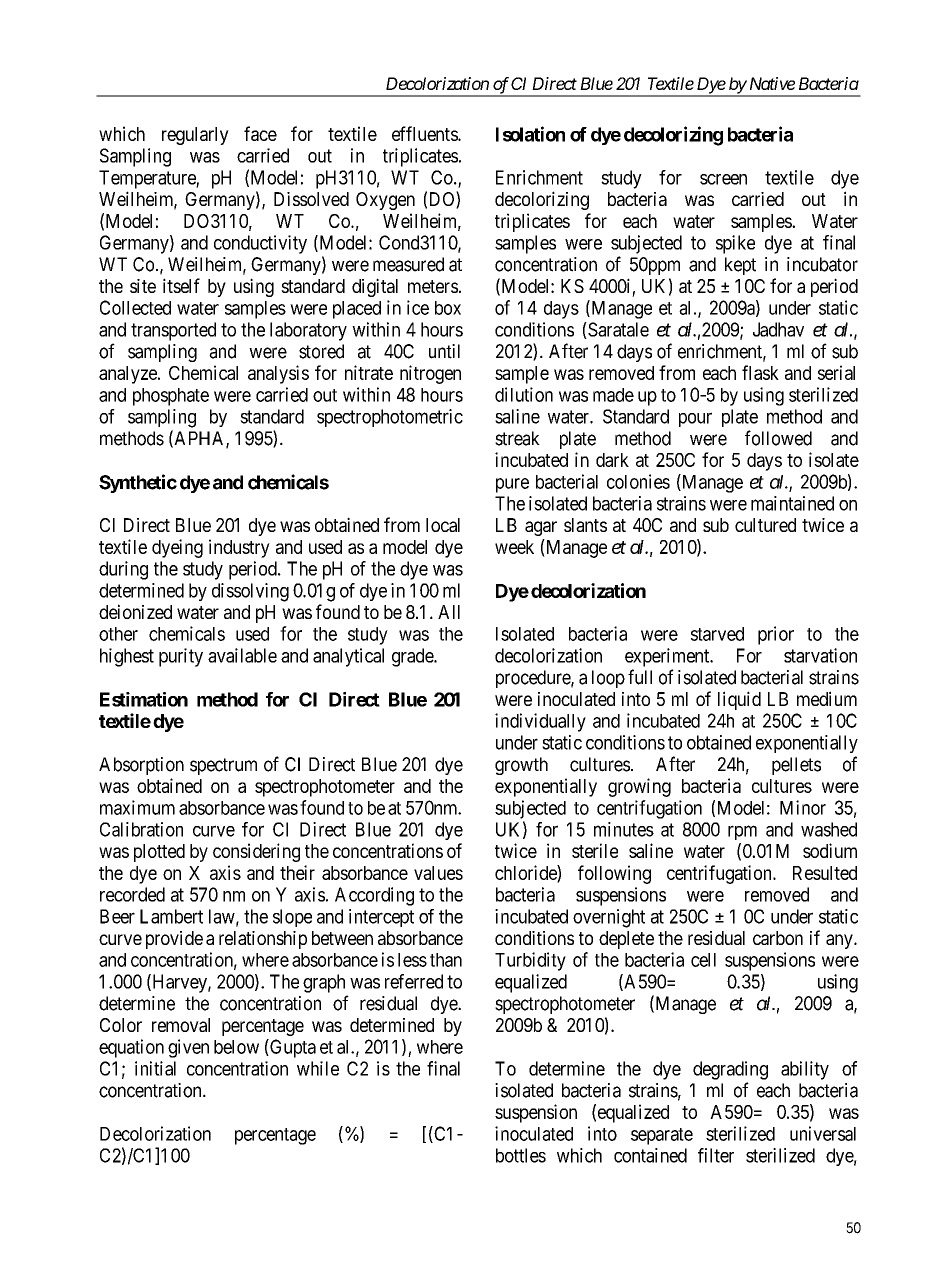  I want to click on growth, so click(521, 766).
